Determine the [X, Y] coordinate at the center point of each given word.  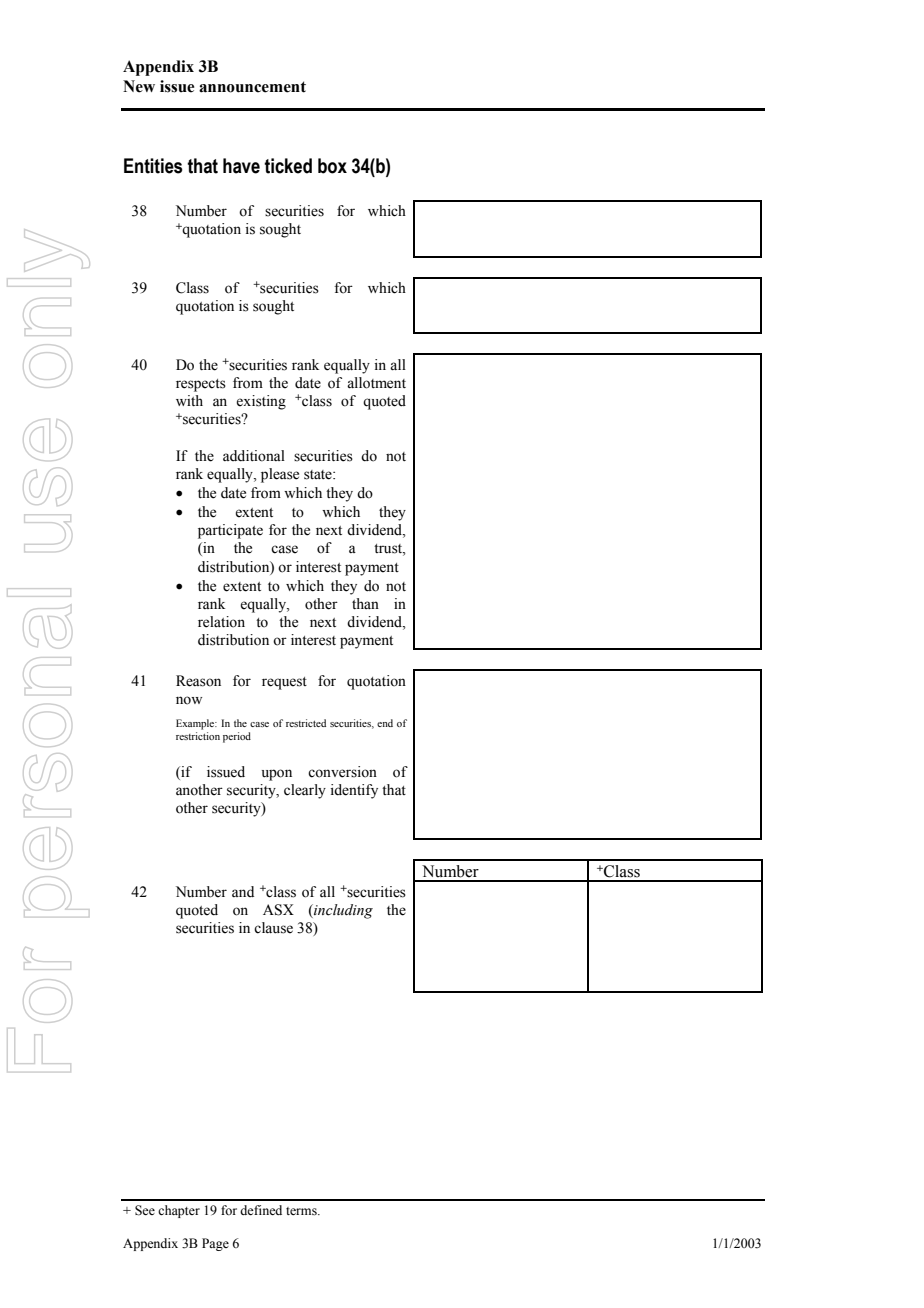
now [189, 700]
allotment [376, 383]
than [365, 603]
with [189, 400]
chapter [179, 1211]
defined [261, 1210]
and [243, 891]
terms [302, 1211]
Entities [153, 166]
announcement [252, 87]
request [284, 683]
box [332, 166]
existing [261, 402]
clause [273, 928]
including [342, 911]
